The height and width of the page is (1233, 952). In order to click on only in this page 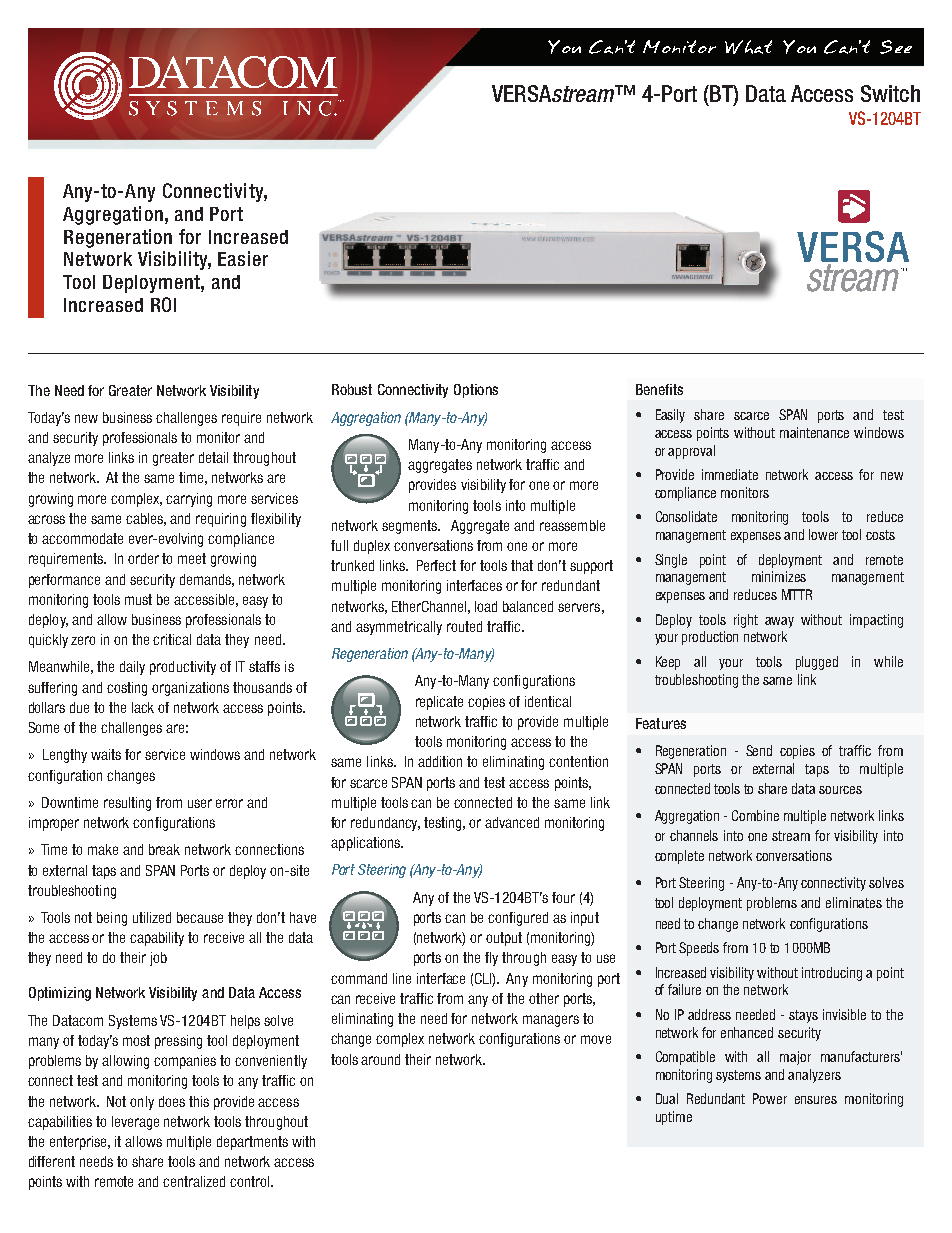, I will do `click(142, 1103)`.
